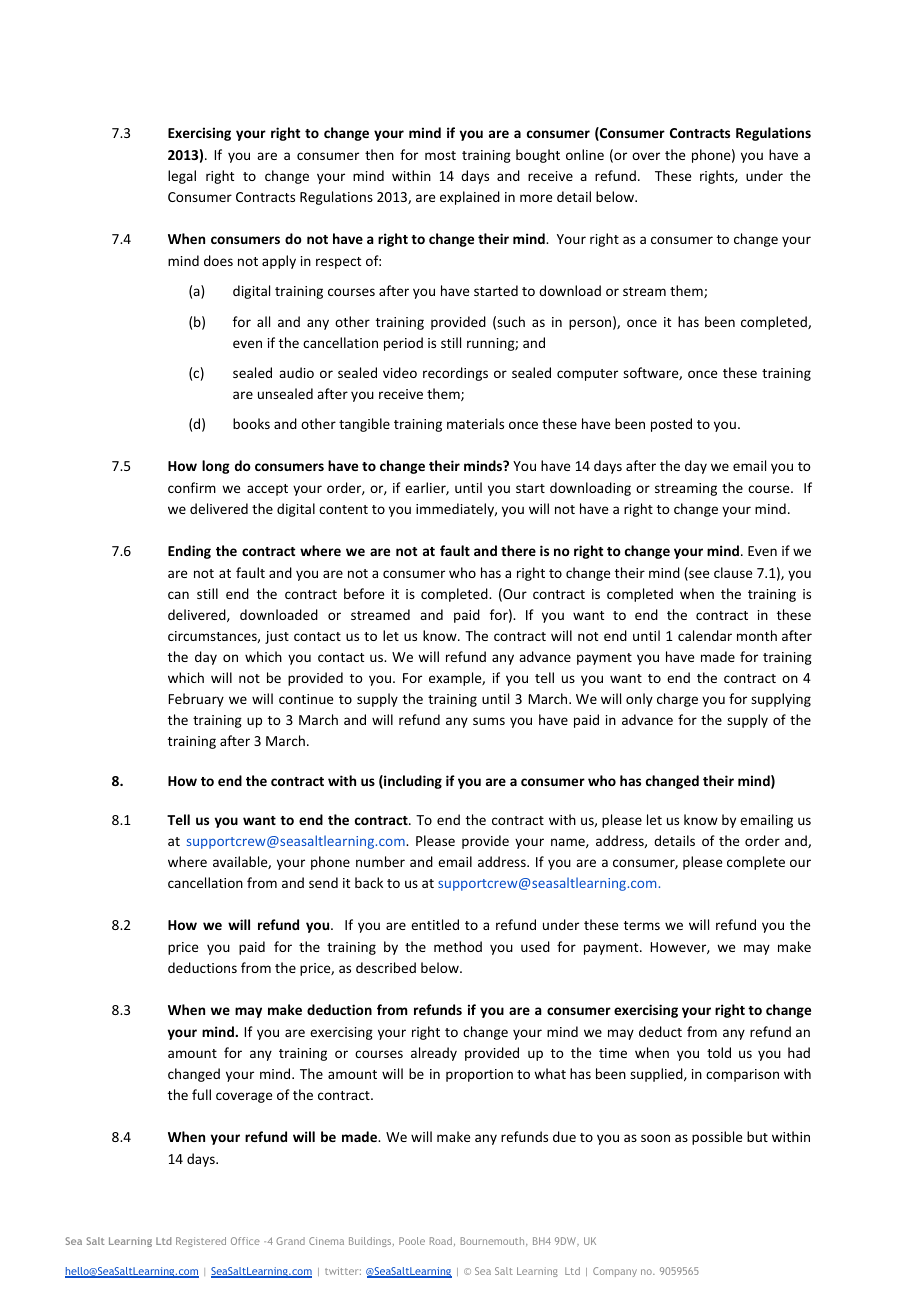 The height and width of the image is (1308, 924). I want to click on clause, so click(733, 572).
